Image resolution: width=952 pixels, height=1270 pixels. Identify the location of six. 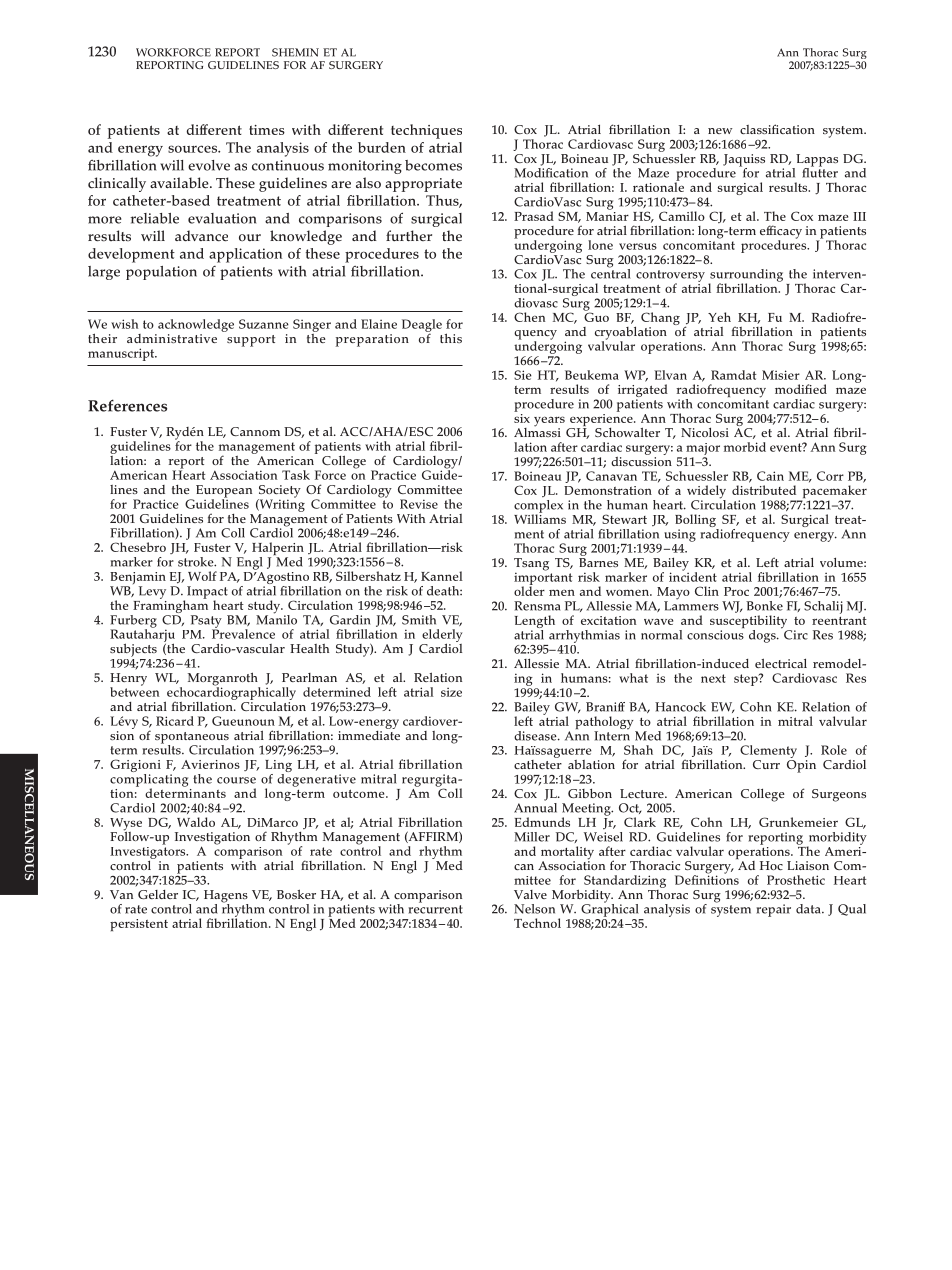
(522, 417).
